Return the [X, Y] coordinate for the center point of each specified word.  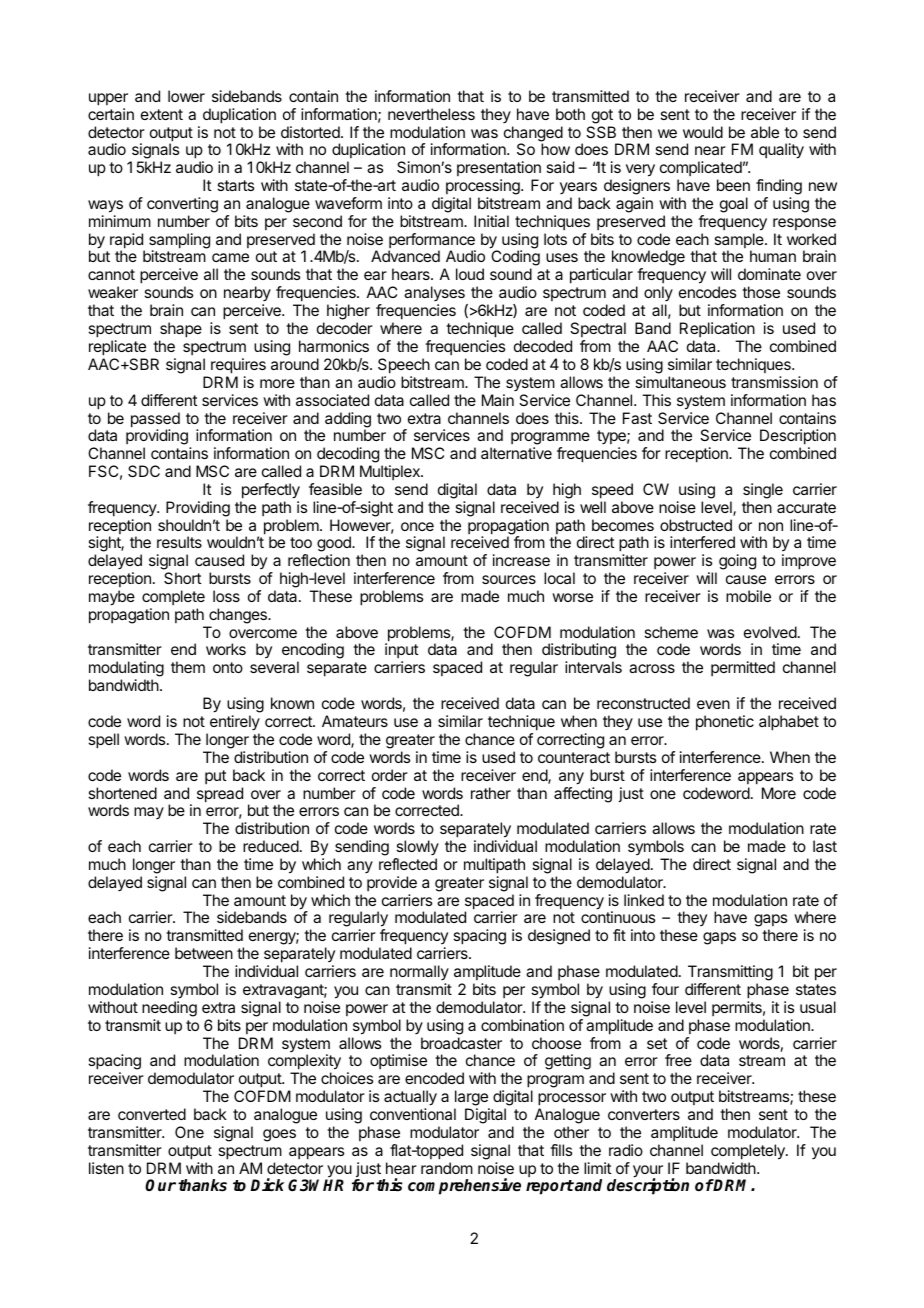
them [188, 667]
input [402, 652]
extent [162, 114]
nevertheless [431, 114]
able [765, 132]
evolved [770, 632]
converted [152, 1114]
